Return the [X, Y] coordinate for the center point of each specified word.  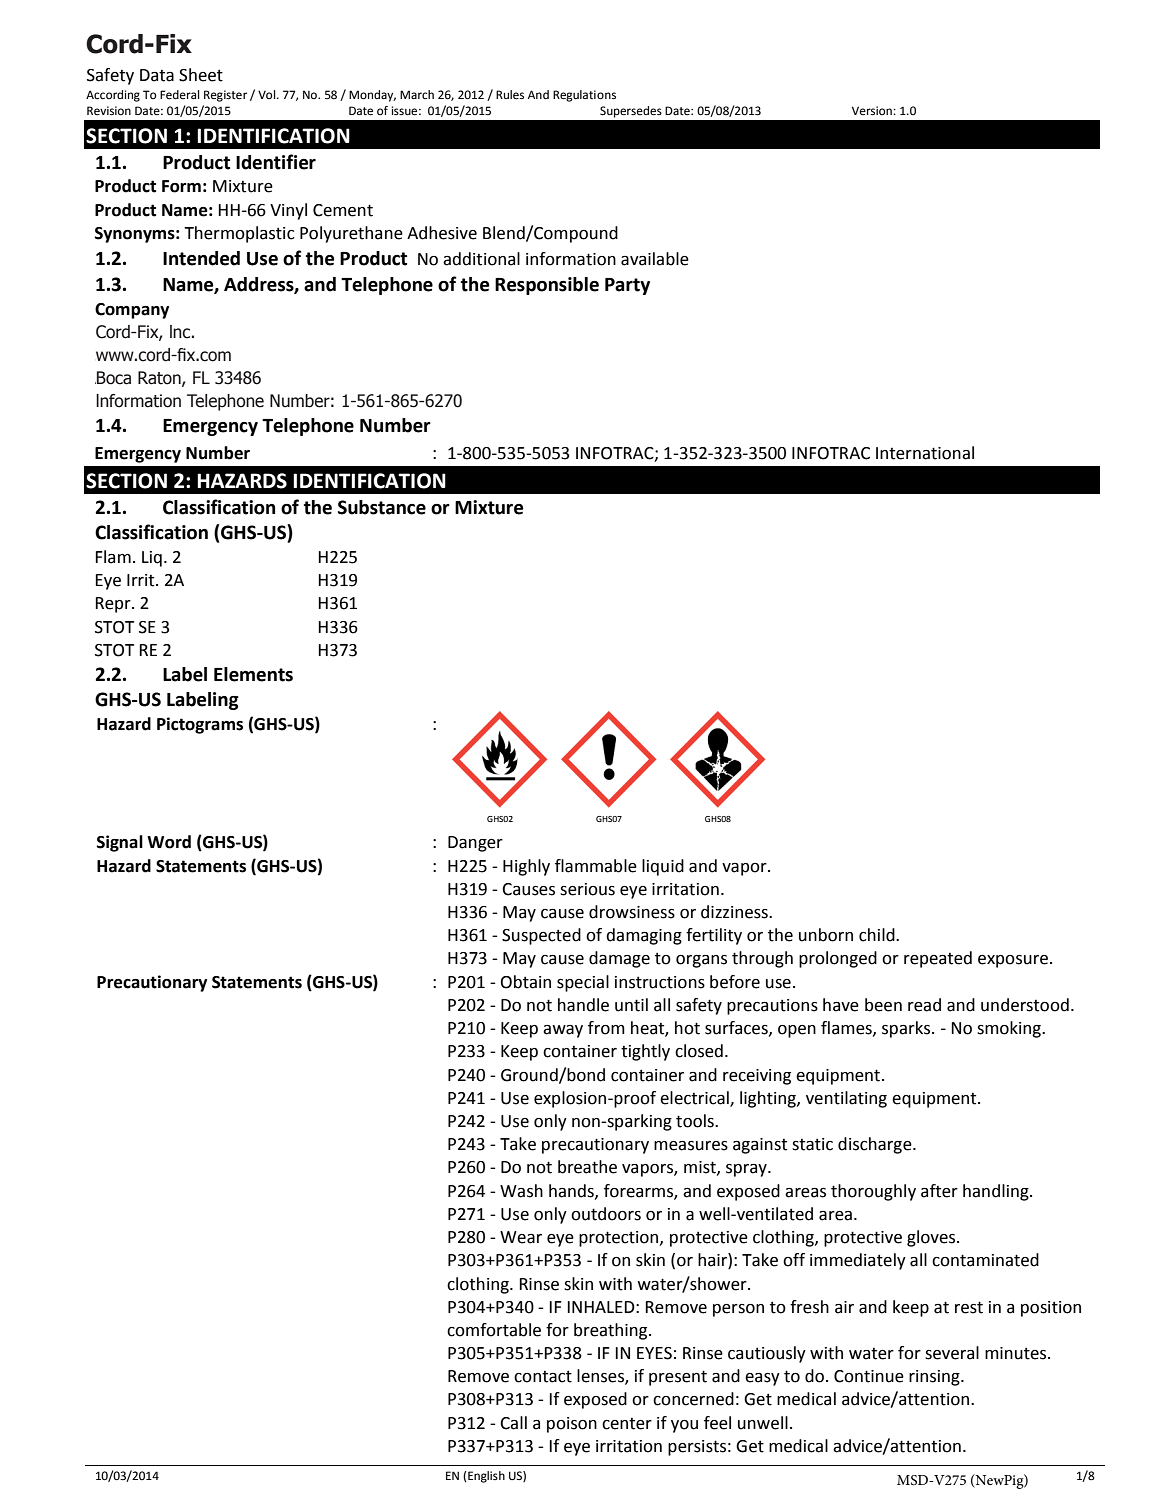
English [485, 1477]
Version [873, 110]
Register [225, 96]
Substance [382, 507]
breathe [587, 1167]
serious [587, 889]
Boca [113, 378]
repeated [938, 959]
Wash [521, 1191]
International [925, 453]
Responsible [547, 286]
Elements [253, 674]
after [939, 1191]
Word [169, 842]
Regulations [584, 96]
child [878, 935]
